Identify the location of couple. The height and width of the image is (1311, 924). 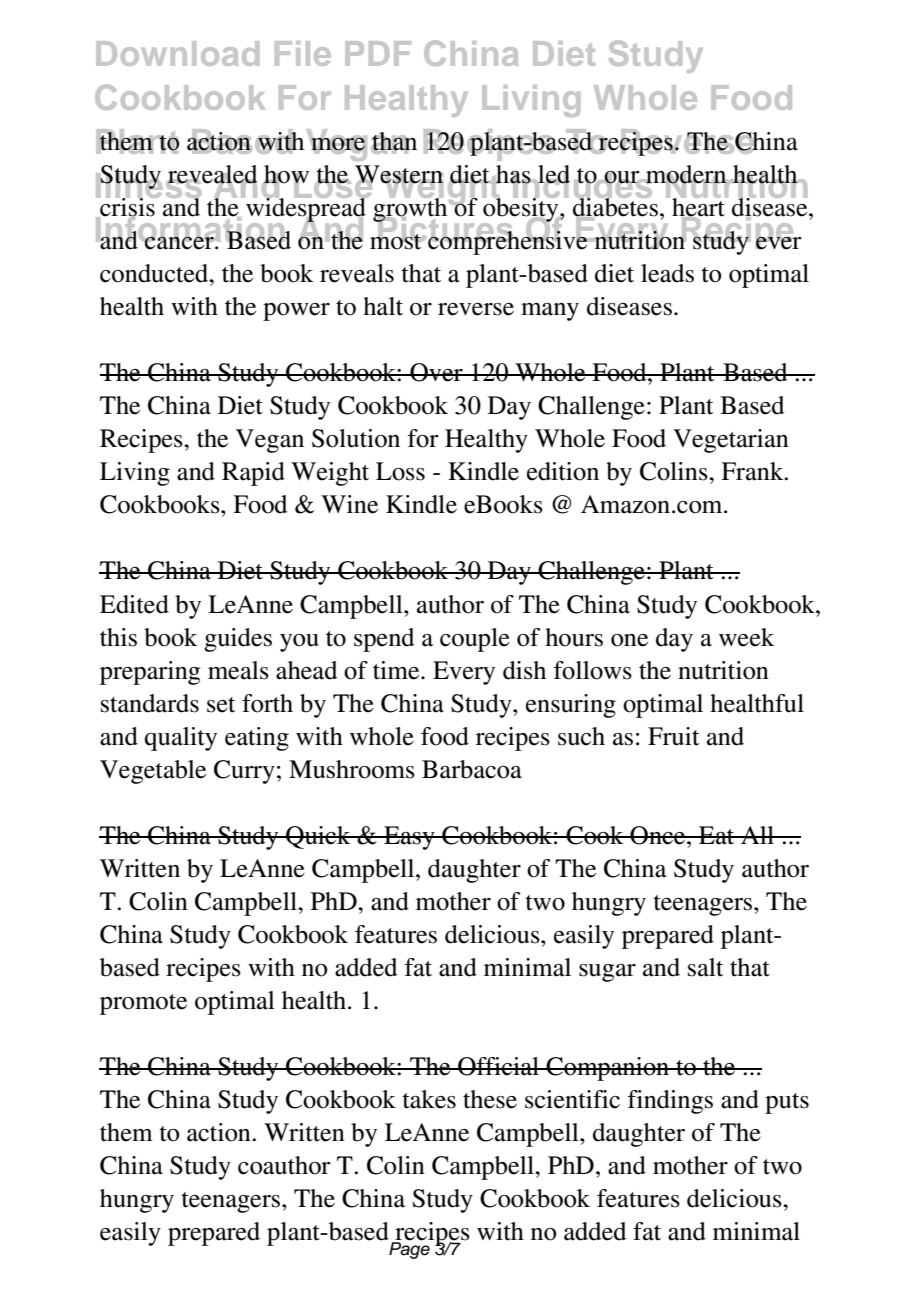
(475, 640).
